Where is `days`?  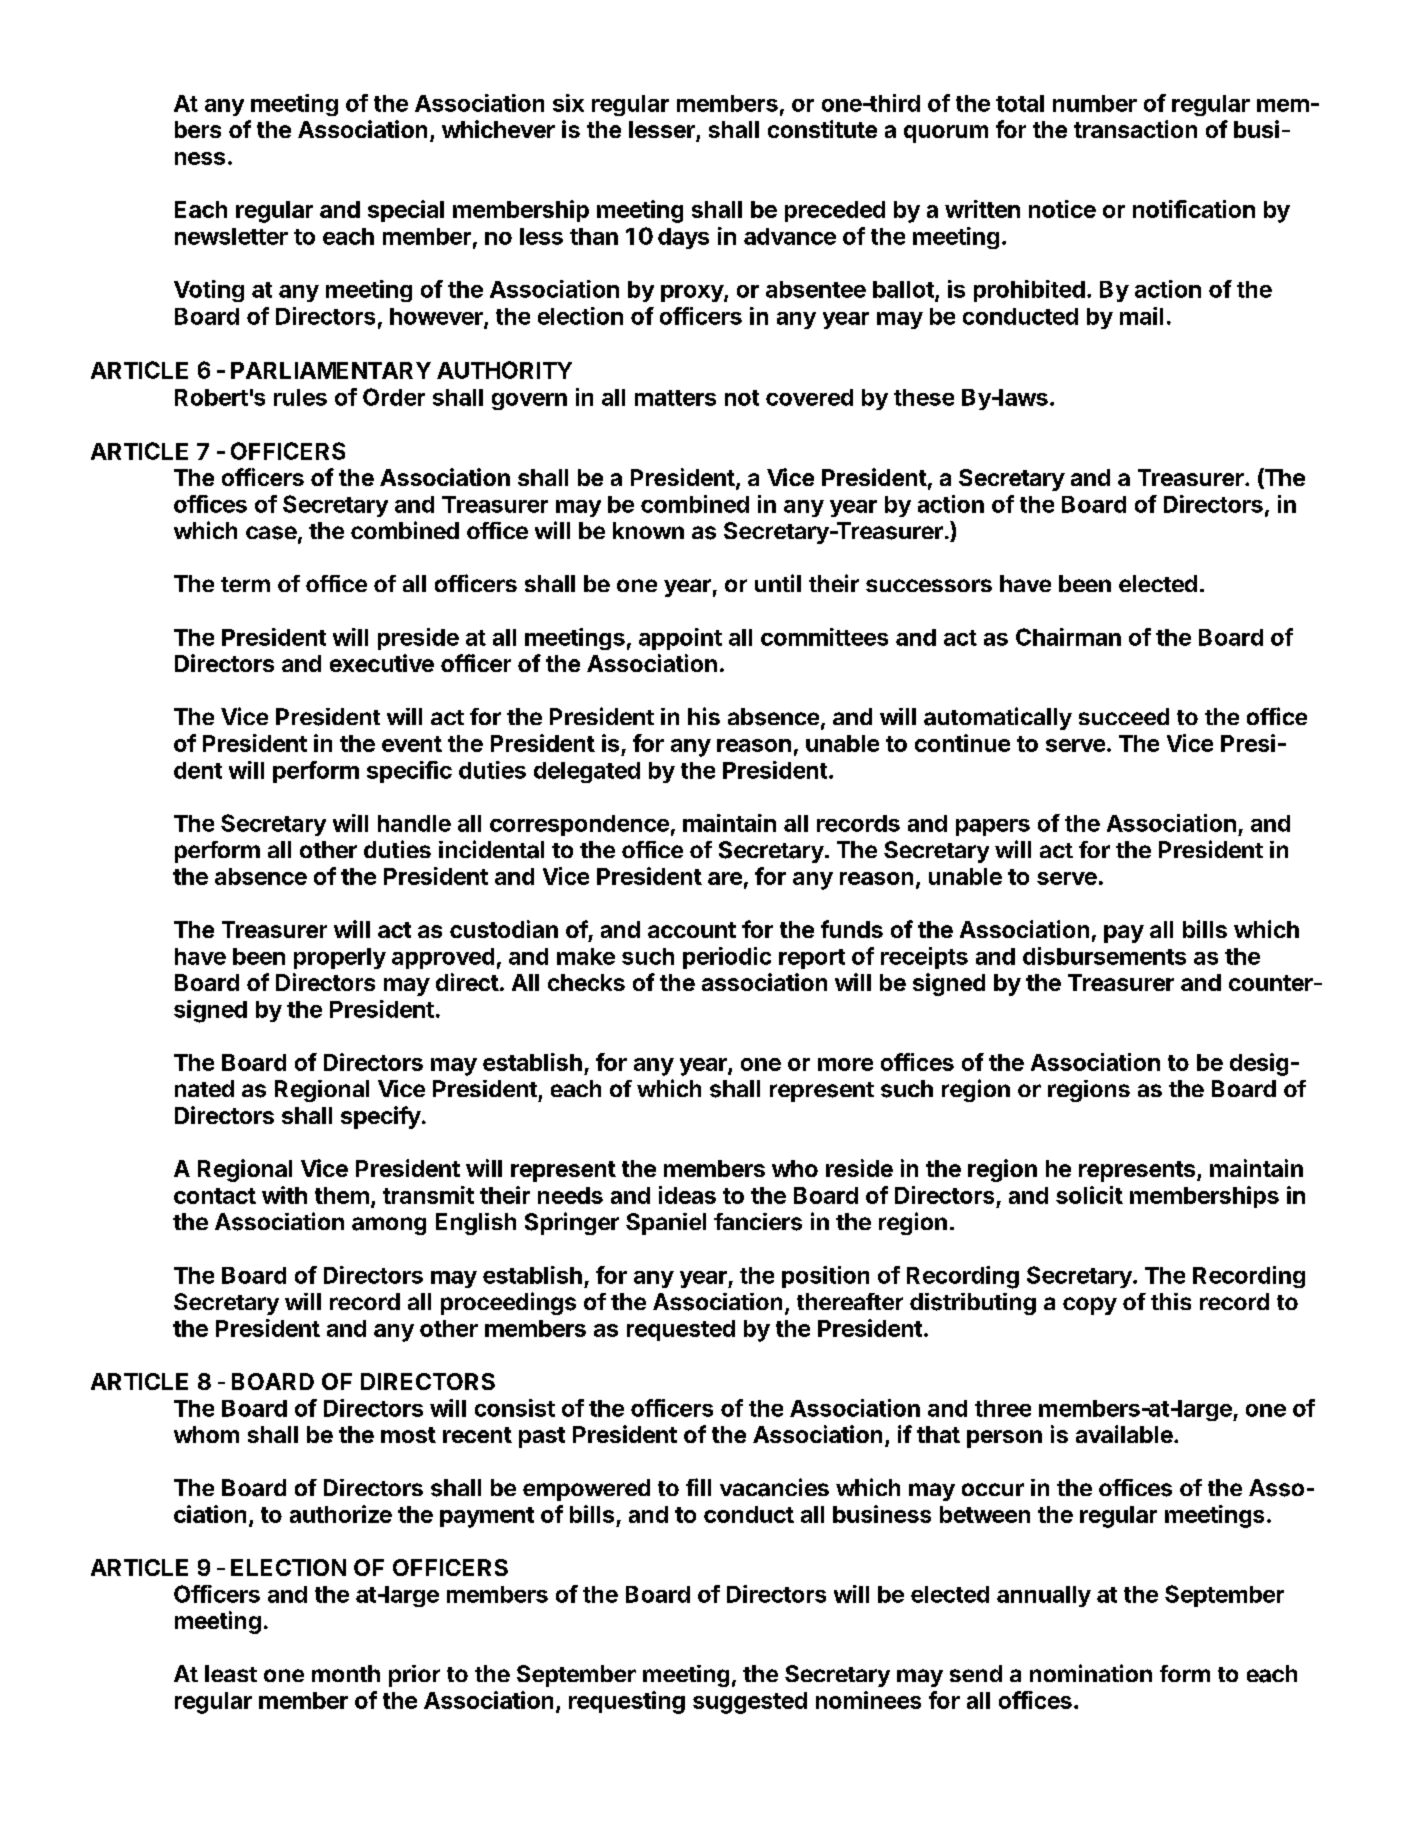
days is located at coordinates (683, 238).
